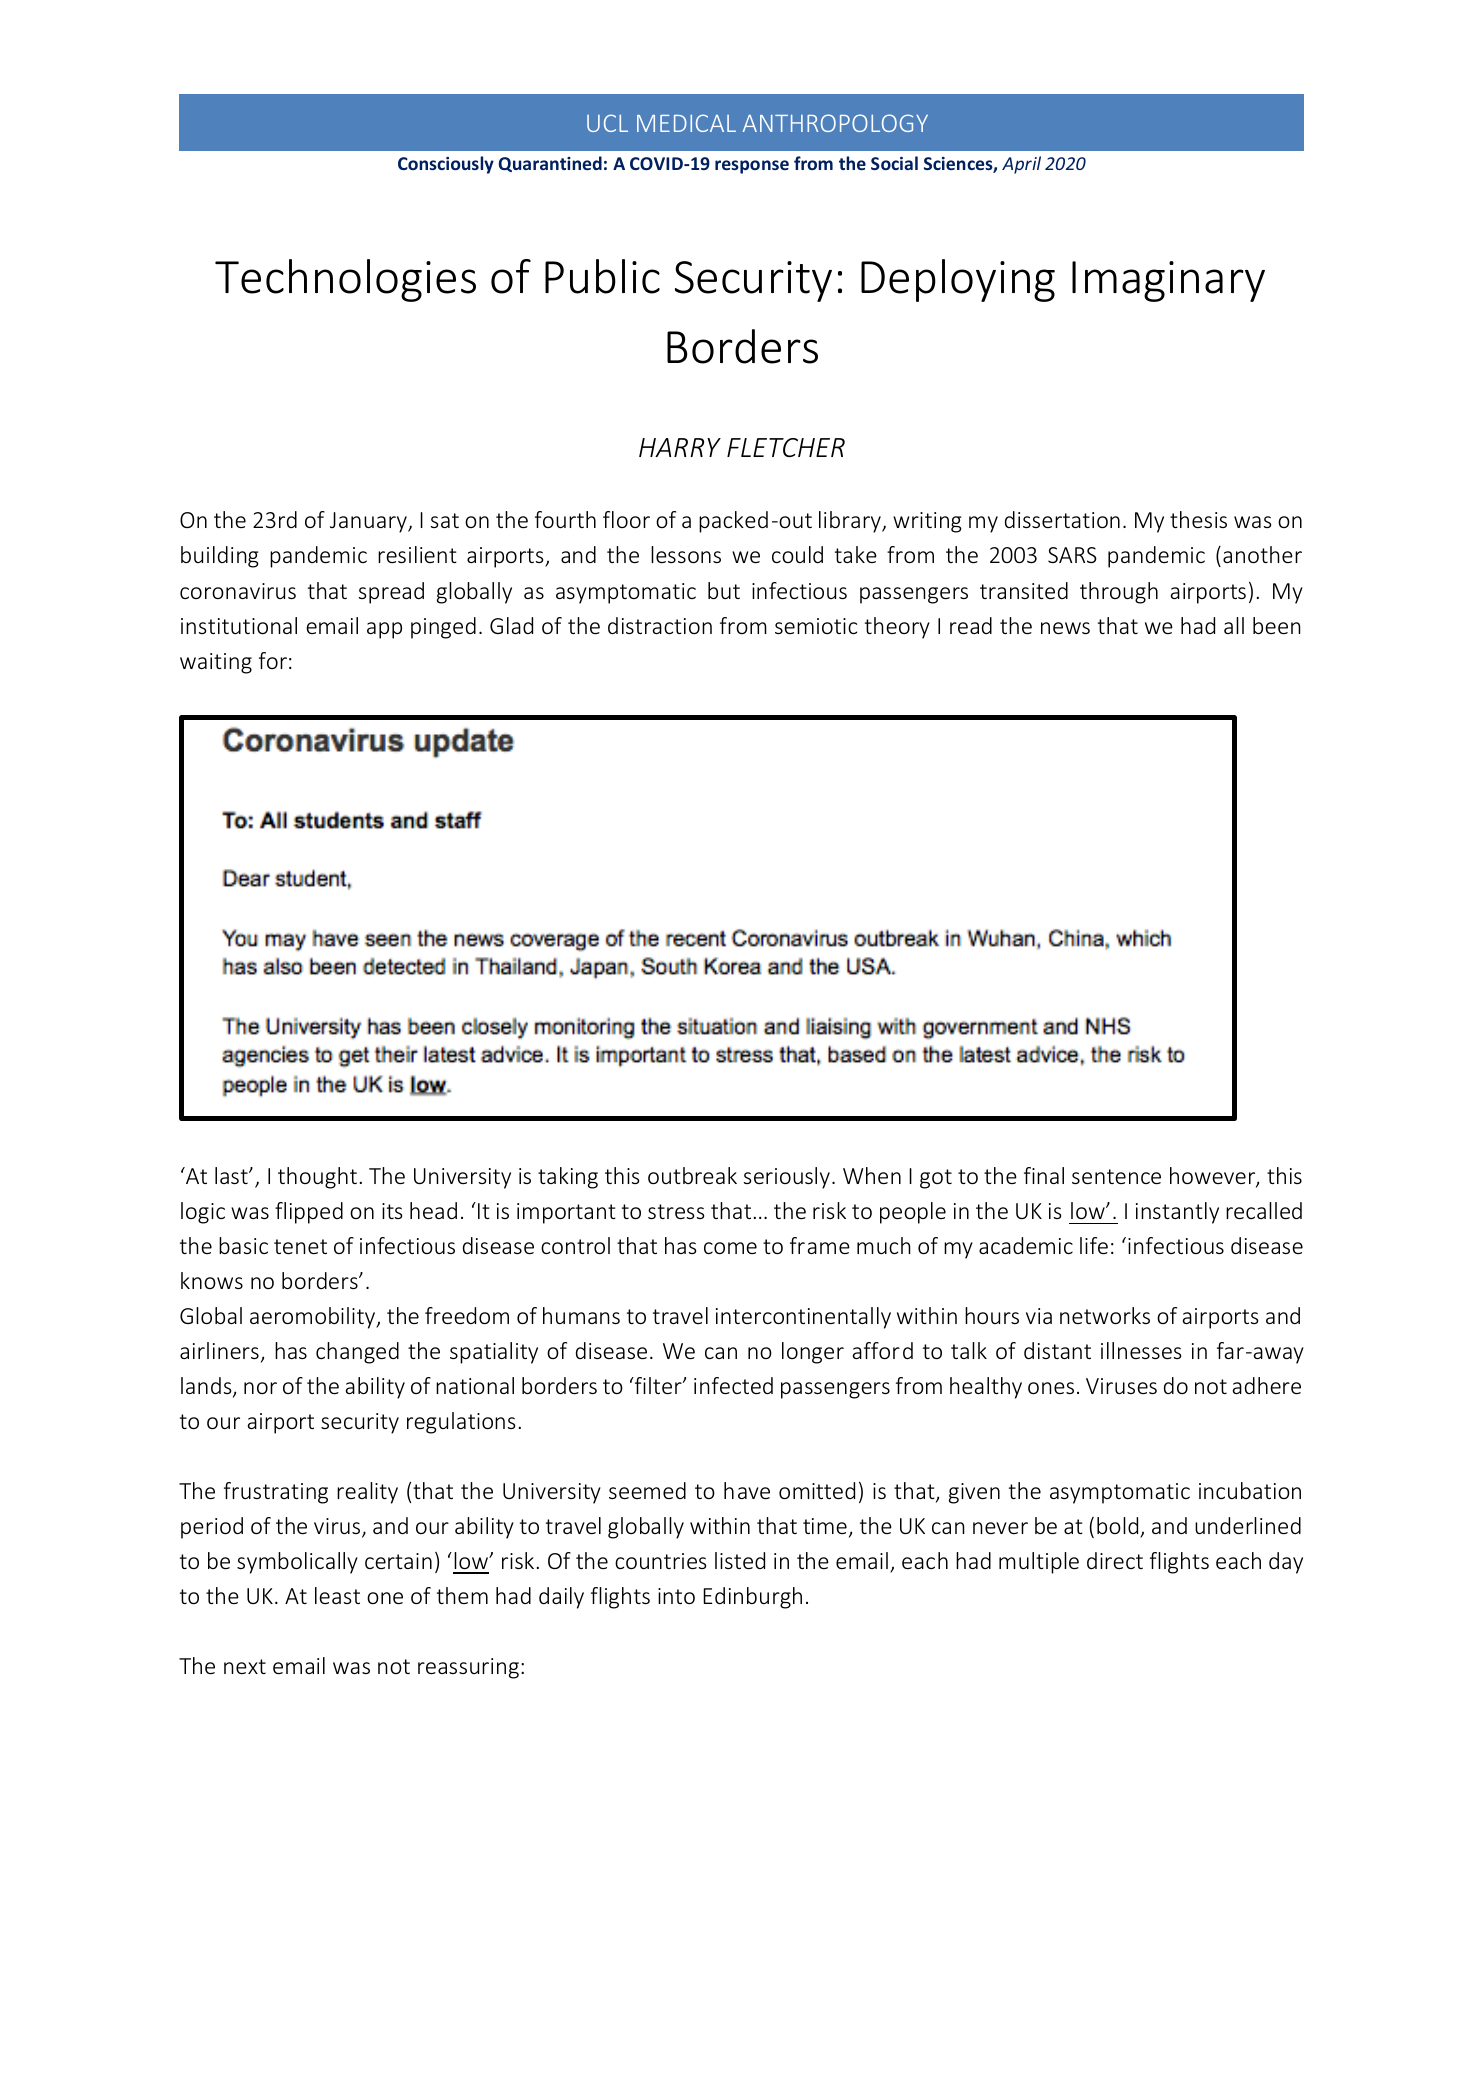  I want to click on least, so click(337, 1595).
